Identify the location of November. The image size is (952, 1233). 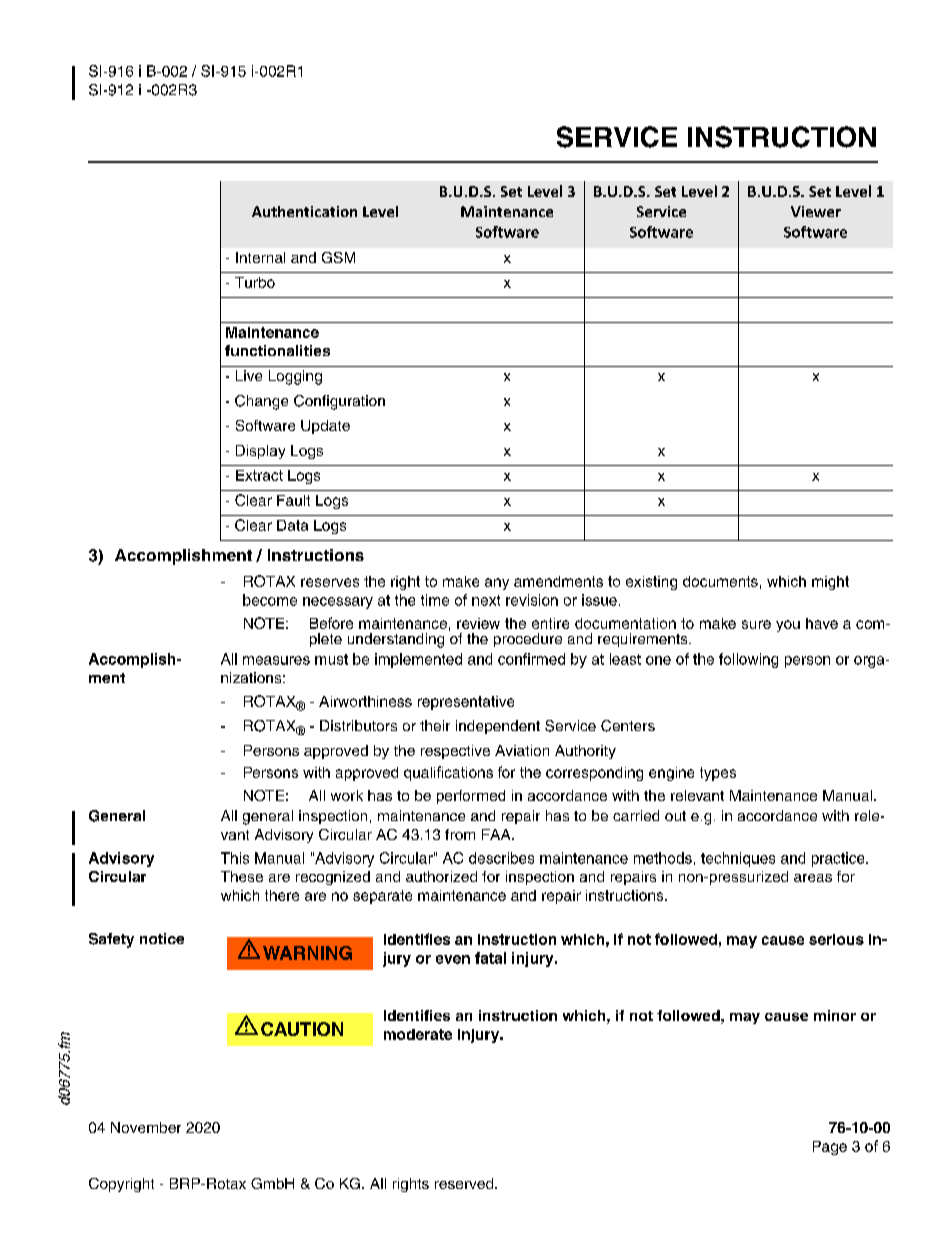
(146, 1127).
